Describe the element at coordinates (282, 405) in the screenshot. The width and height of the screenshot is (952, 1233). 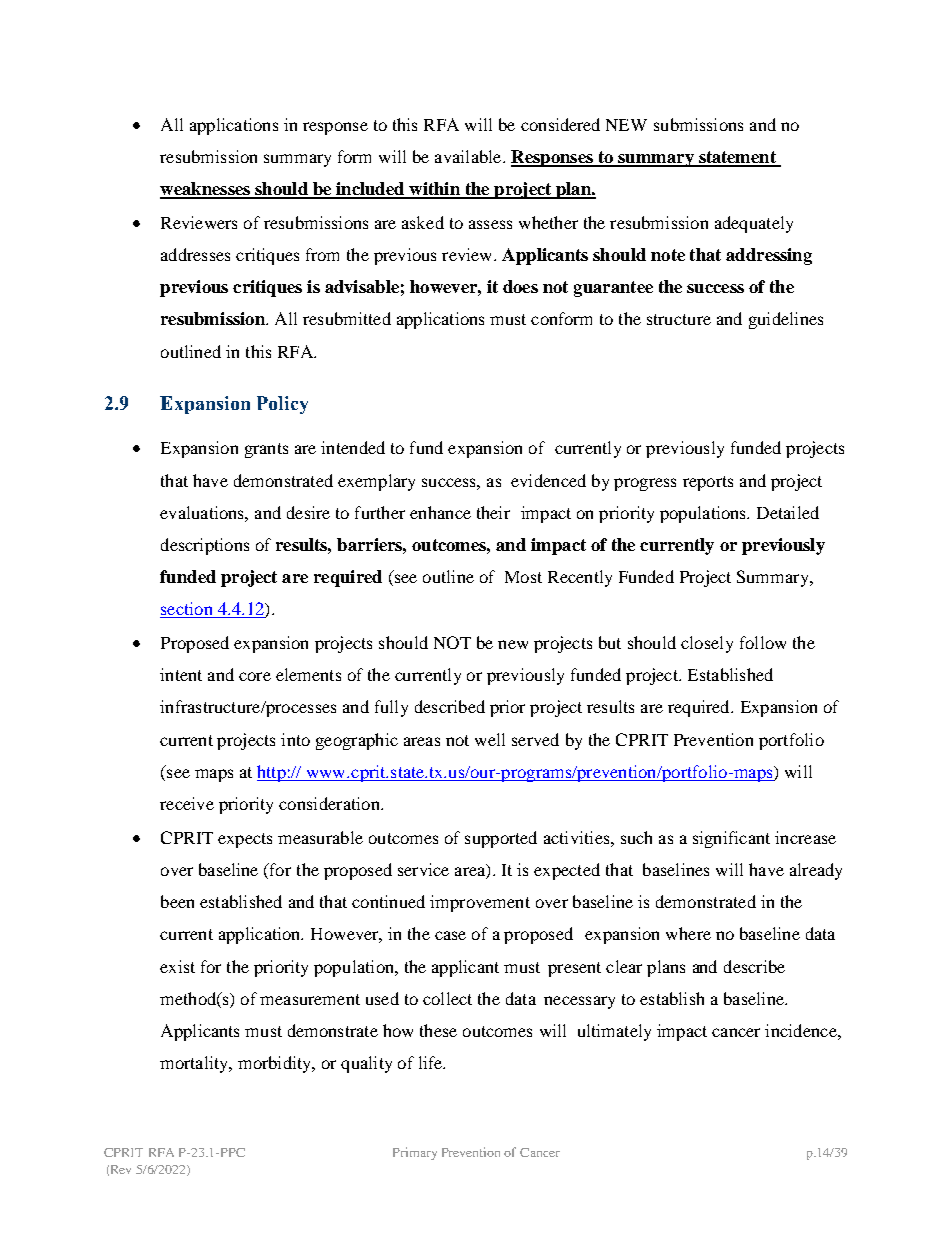
I see `Policy` at that location.
